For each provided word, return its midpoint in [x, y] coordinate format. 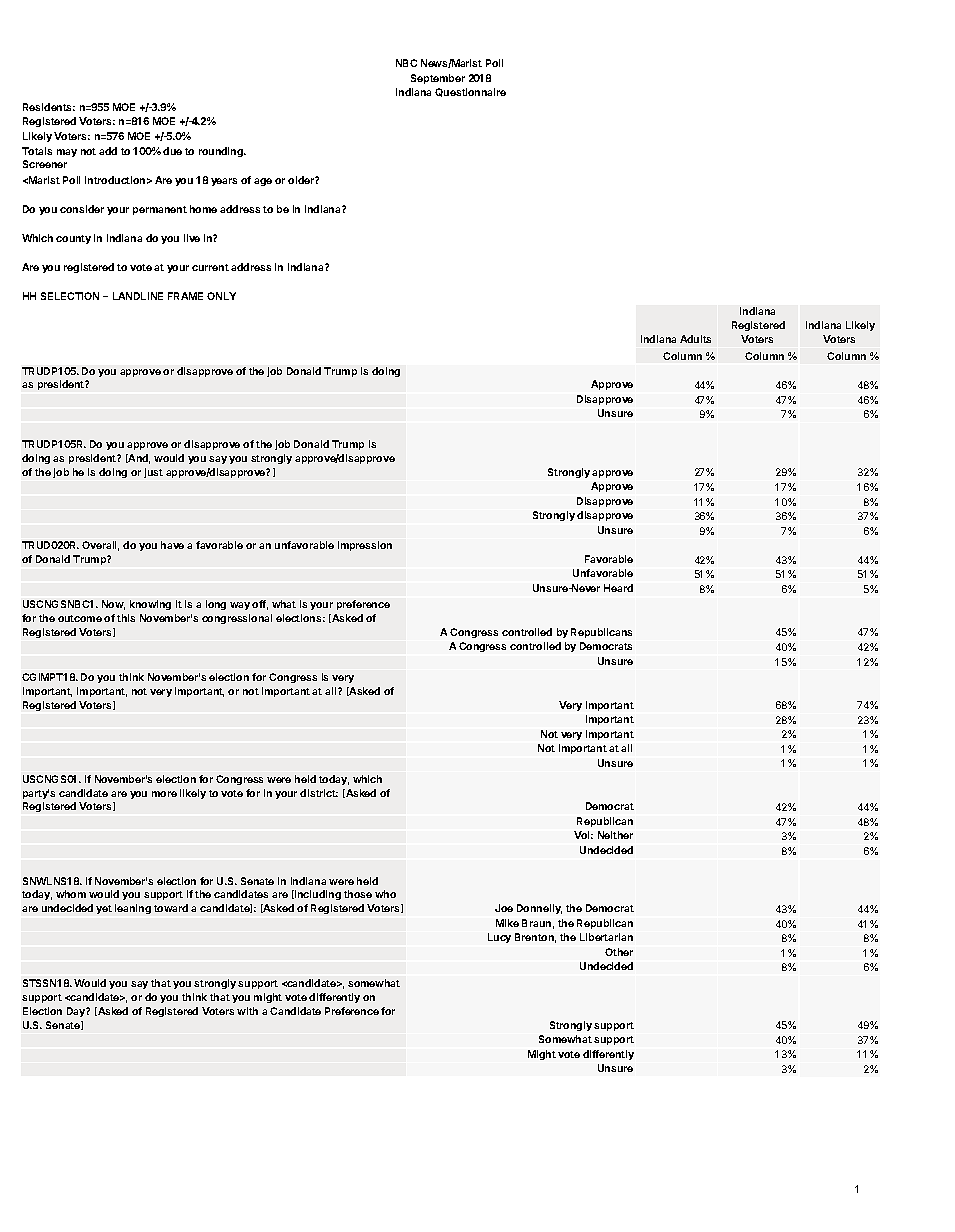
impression [365, 546]
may [67, 153]
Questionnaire [470, 92]
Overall [100, 546]
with [247, 1011]
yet [104, 909]
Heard [618, 588]
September [438, 79]
